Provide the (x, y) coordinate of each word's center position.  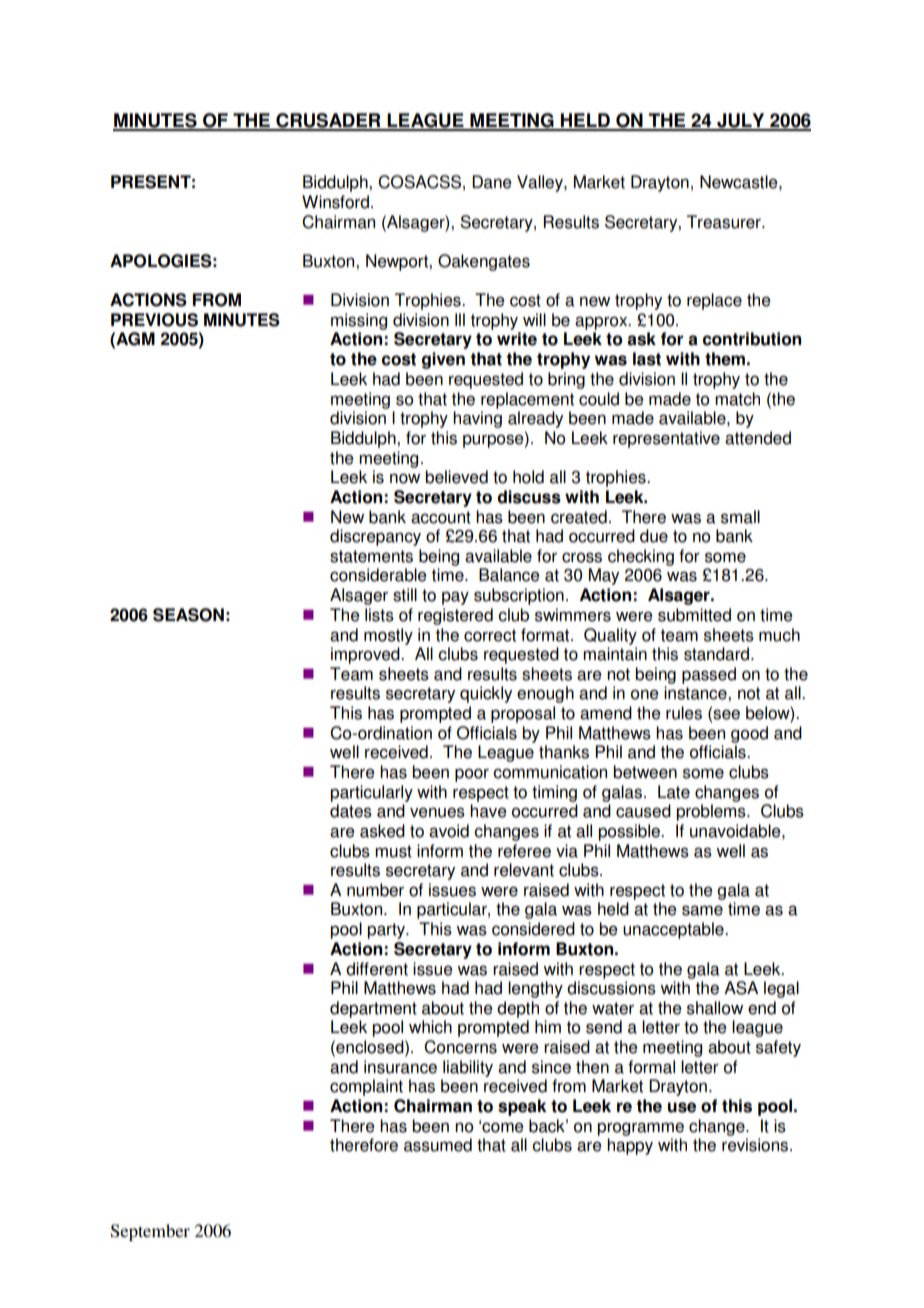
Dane (492, 182)
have (488, 811)
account (441, 517)
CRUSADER (328, 121)
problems (712, 812)
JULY (741, 121)
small (740, 517)
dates (351, 811)
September (150, 1232)
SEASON (188, 615)
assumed (438, 1145)
